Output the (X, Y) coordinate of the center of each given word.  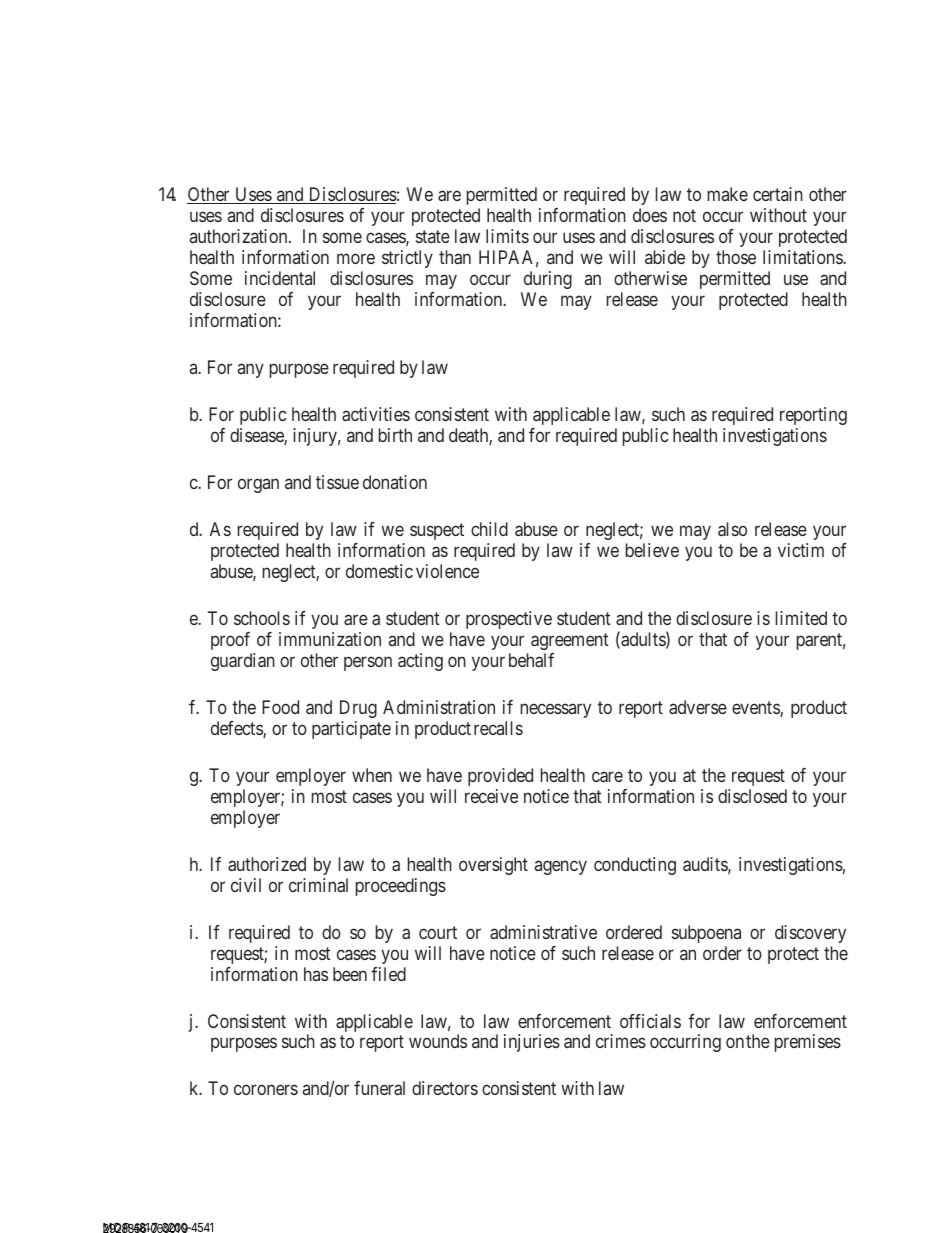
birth (395, 435)
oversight (493, 866)
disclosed (752, 796)
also (732, 529)
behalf (531, 660)
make (728, 194)
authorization (240, 236)
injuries (532, 1043)
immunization (330, 639)
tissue (337, 482)
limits (507, 236)
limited (801, 618)
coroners (266, 1090)
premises (808, 1043)
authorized (267, 864)
